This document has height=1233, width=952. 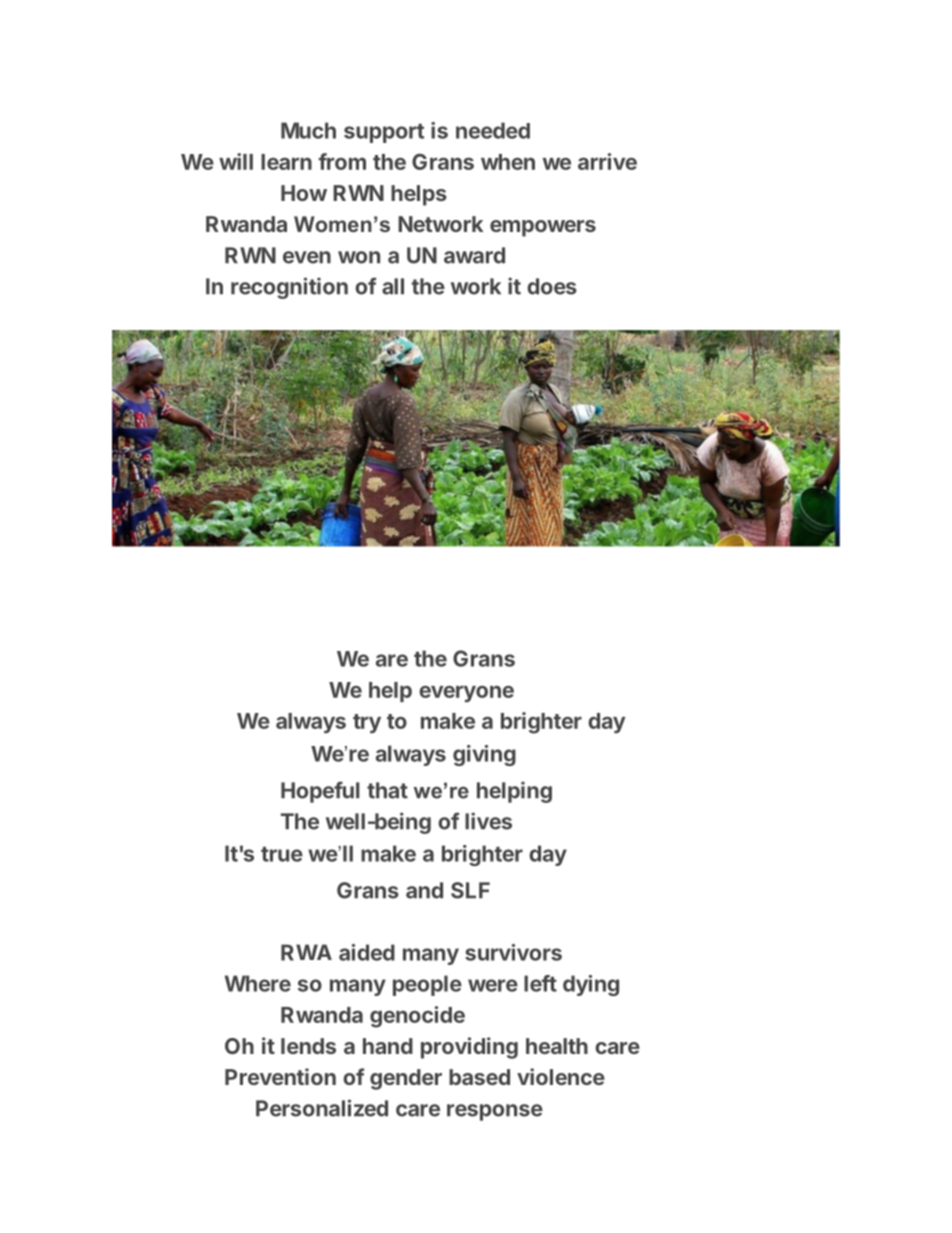 I want to click on arrive, so click(x=607, y=161).
